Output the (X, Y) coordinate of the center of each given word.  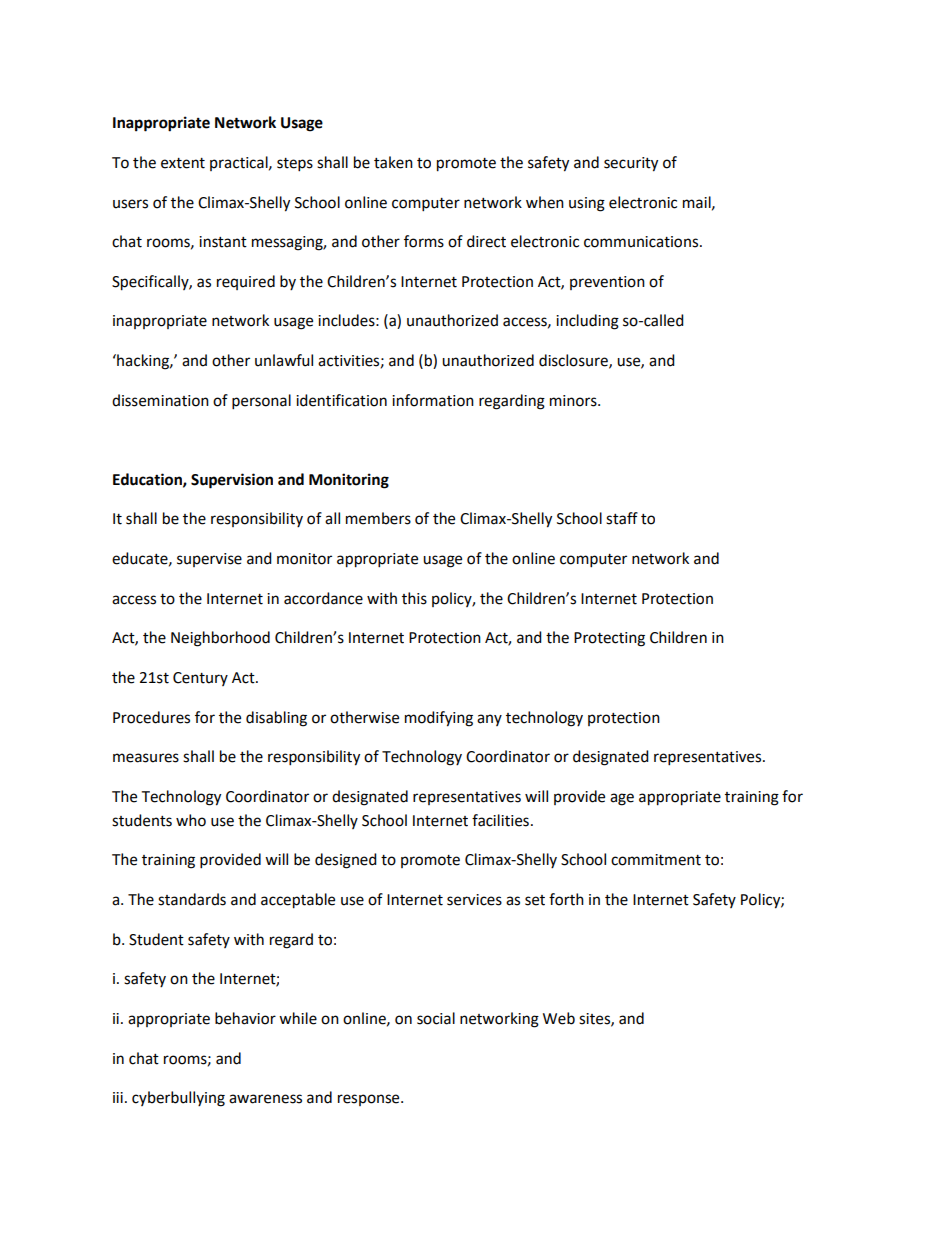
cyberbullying (178, 1099)
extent (183, 163)
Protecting (609, 639)
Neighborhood (220, 639)
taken (393, 162)
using (587, 204)
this (414, 598)
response (370, 1100)
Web (559, 1018)
